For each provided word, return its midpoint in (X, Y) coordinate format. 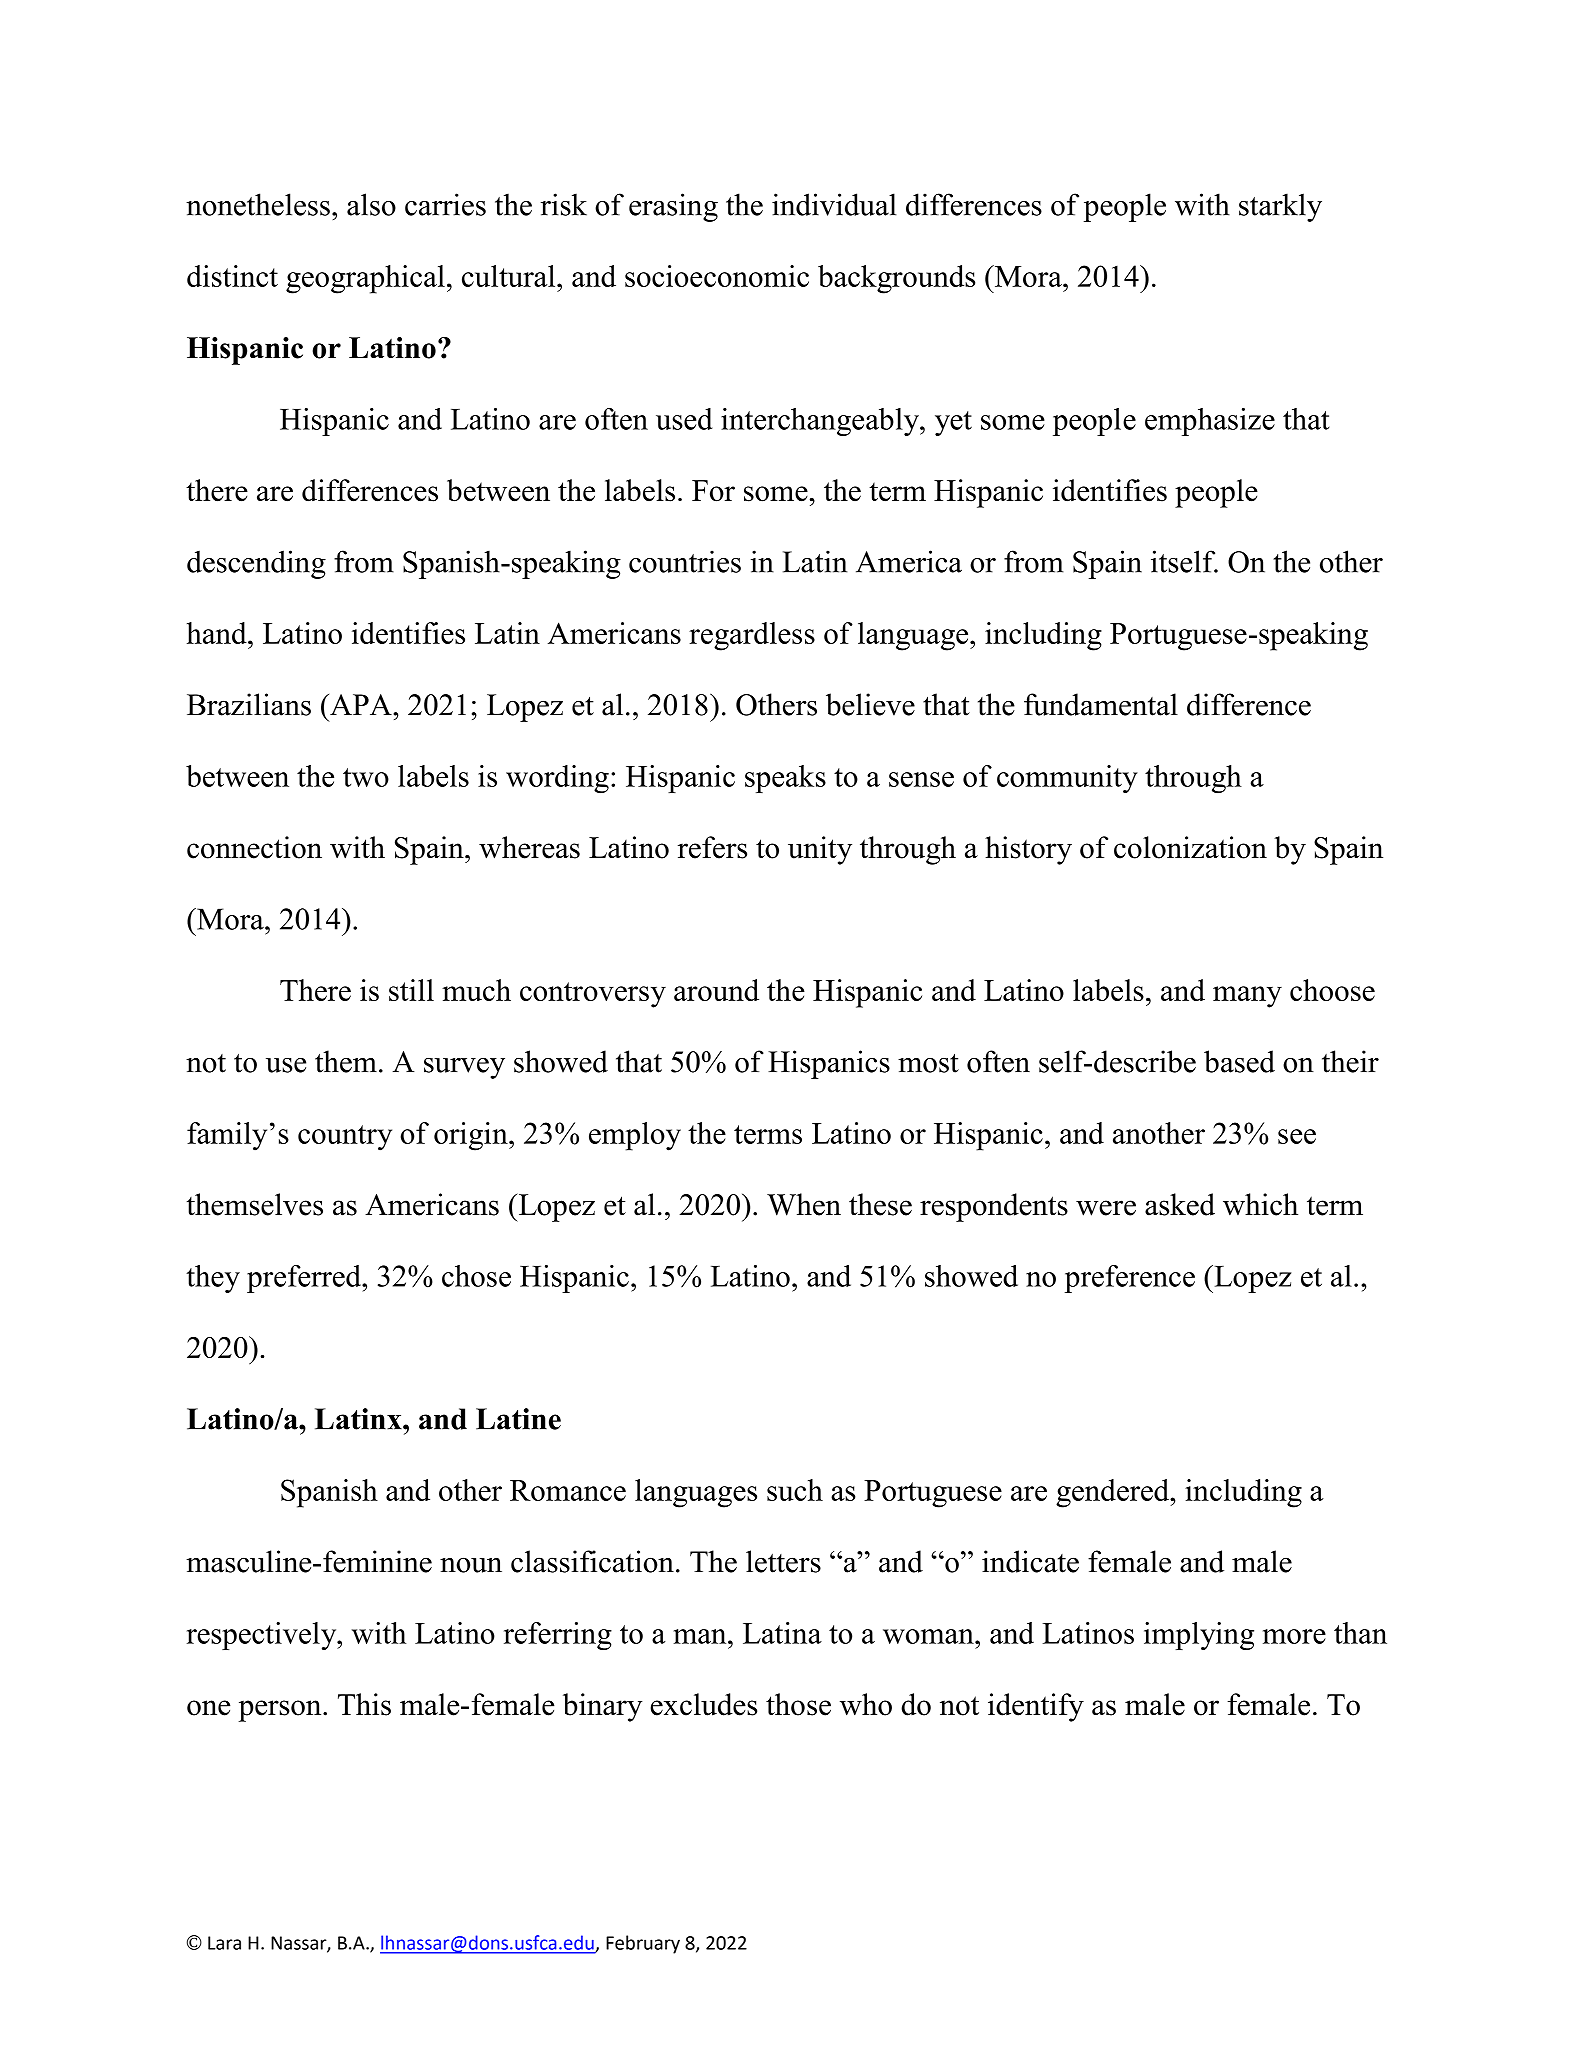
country (345, 1138)
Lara (224, 1943)
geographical (365, 279)
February (643, 1944)
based (1239, 1061)
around (716, 990)
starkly (1280, 207)
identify (1036, 1707)
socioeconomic (717, 276)
